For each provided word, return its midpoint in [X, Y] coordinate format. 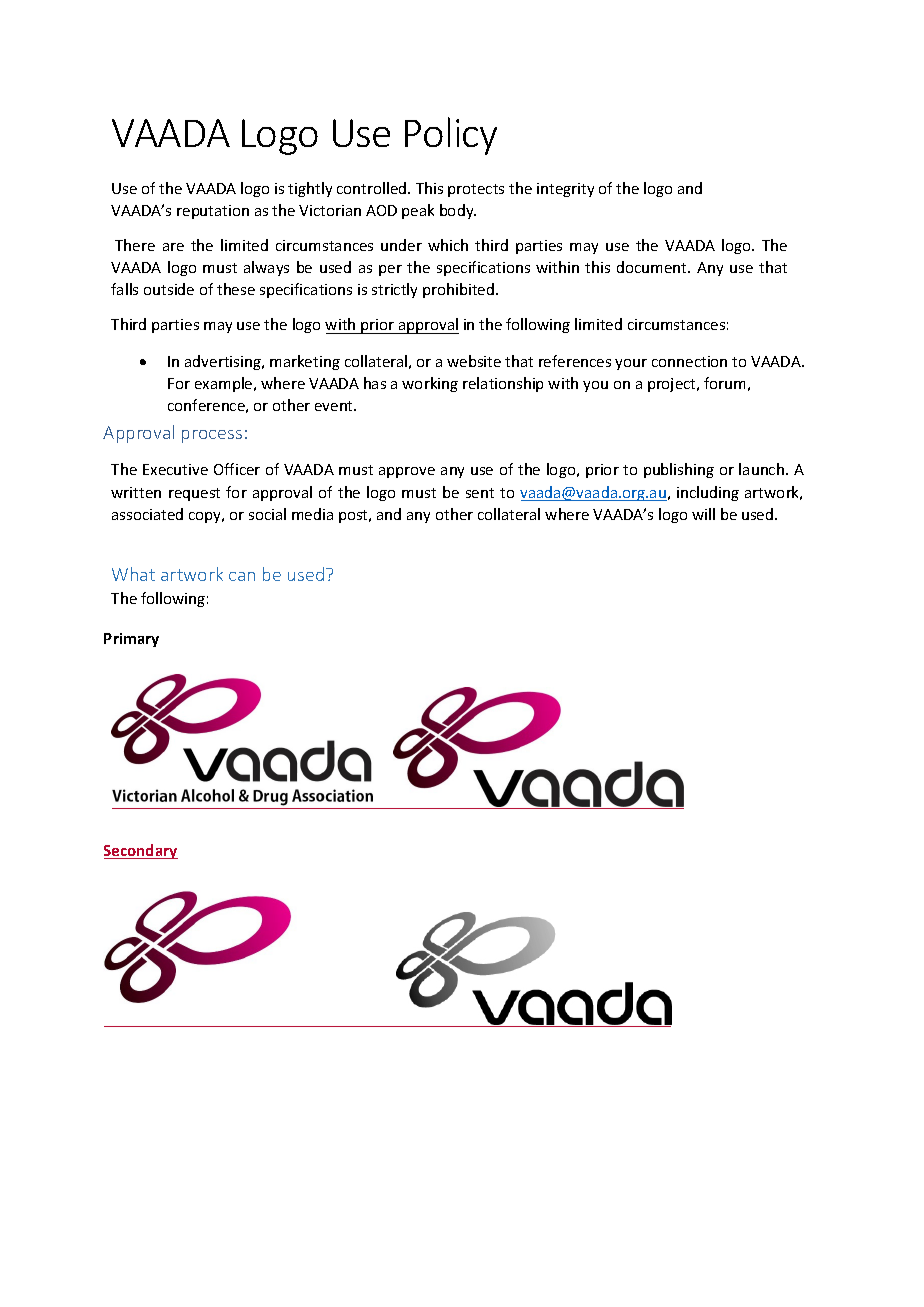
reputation [213, 212]
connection [689, 361]
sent [480, 493]
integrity [565, 190]
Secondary [141, 851]
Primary [131, 640]
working [430, 384]
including [708, 493]
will [703, 514]
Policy [451, 136]
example [225, 384]
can [242, 576]
